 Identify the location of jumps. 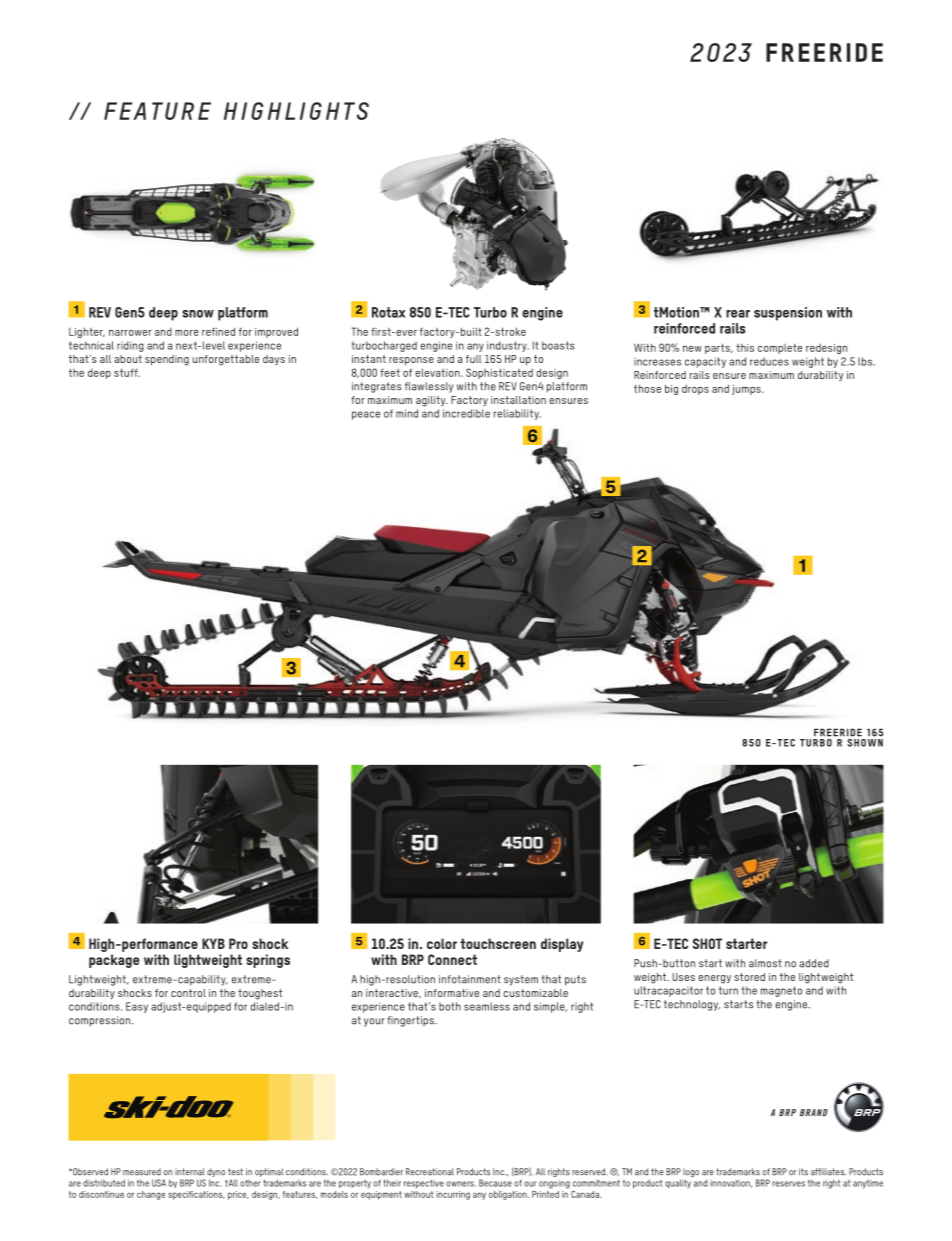
(747, 390).
